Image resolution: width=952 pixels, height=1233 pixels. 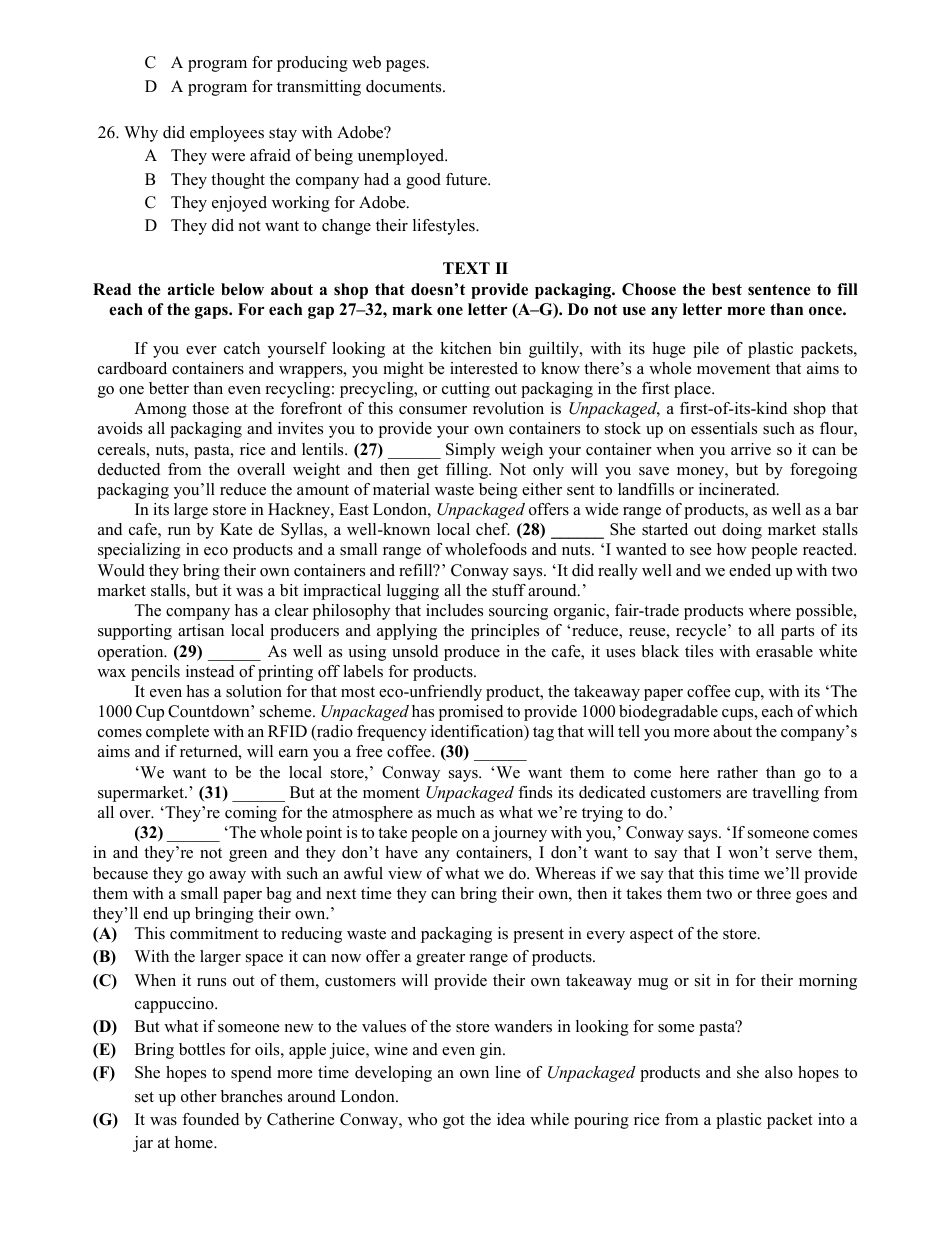 What do you see at coordinates (454, 1122) in the page?
I see `got` at bounding box center [454, 1122].
